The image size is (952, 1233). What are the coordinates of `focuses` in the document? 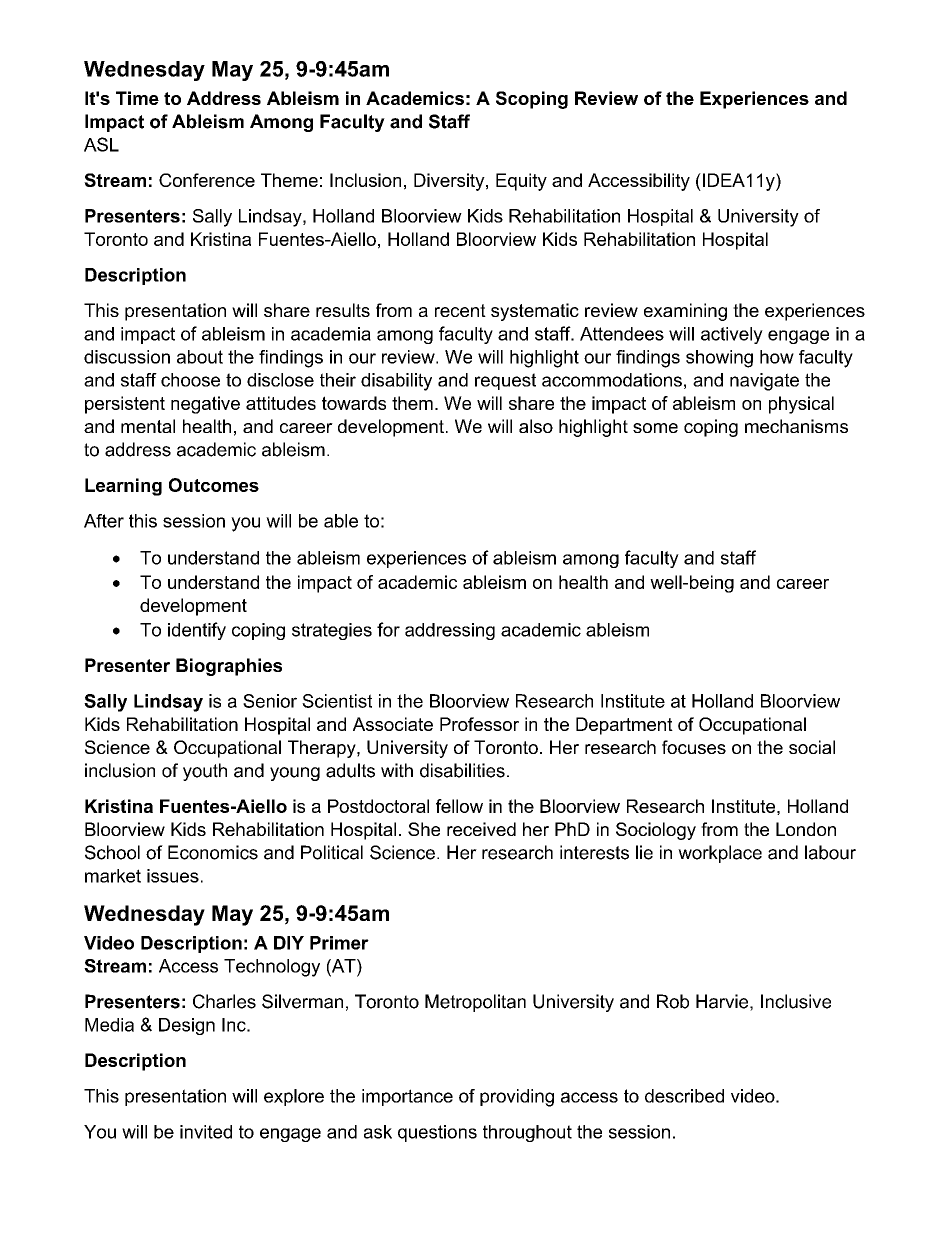 It's located at (694, 747).
